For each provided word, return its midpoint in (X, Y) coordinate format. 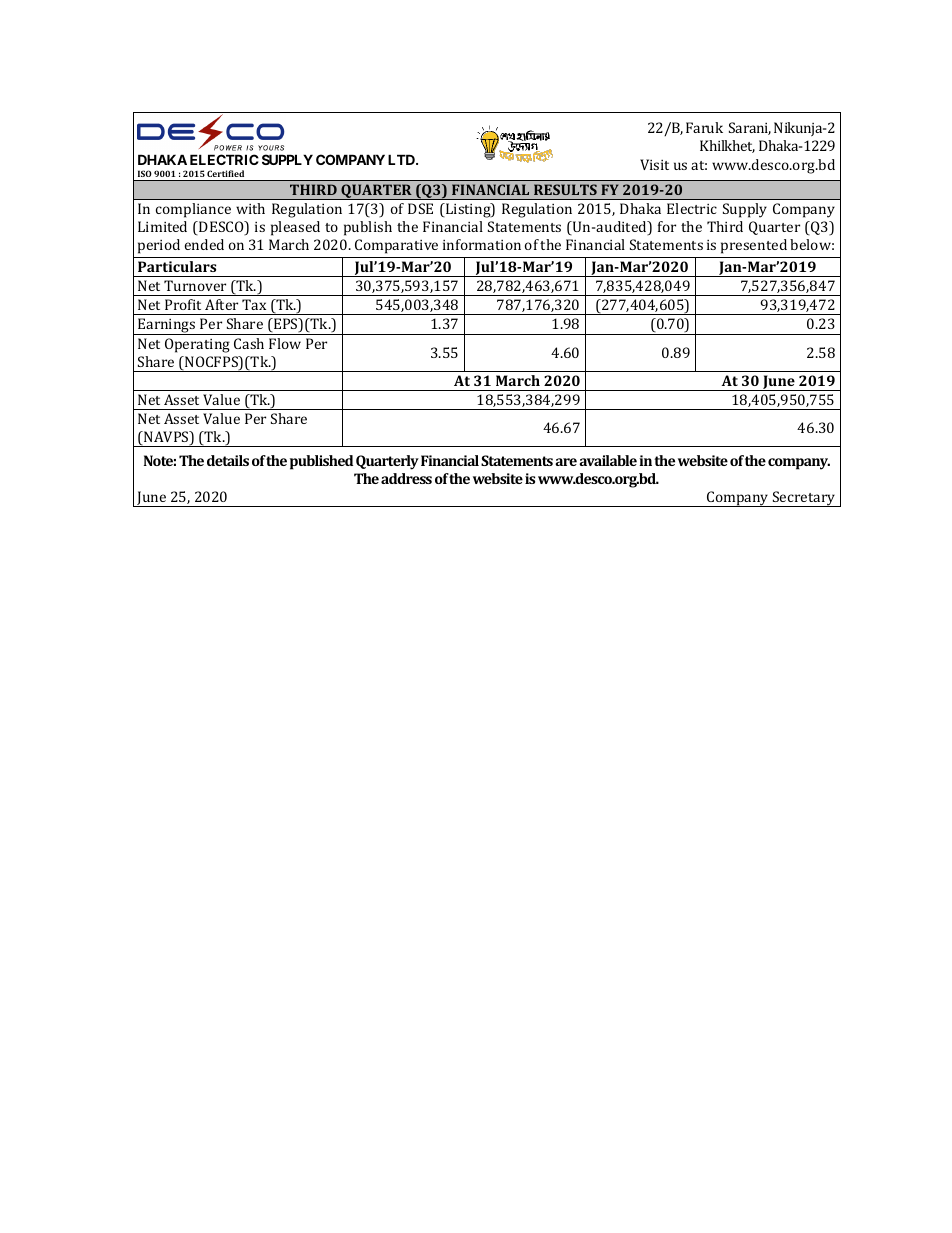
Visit (654, 164)
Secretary (804, 499)
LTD (403, 159)
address (406, 478)
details (228, 460)
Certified (225, 173)
